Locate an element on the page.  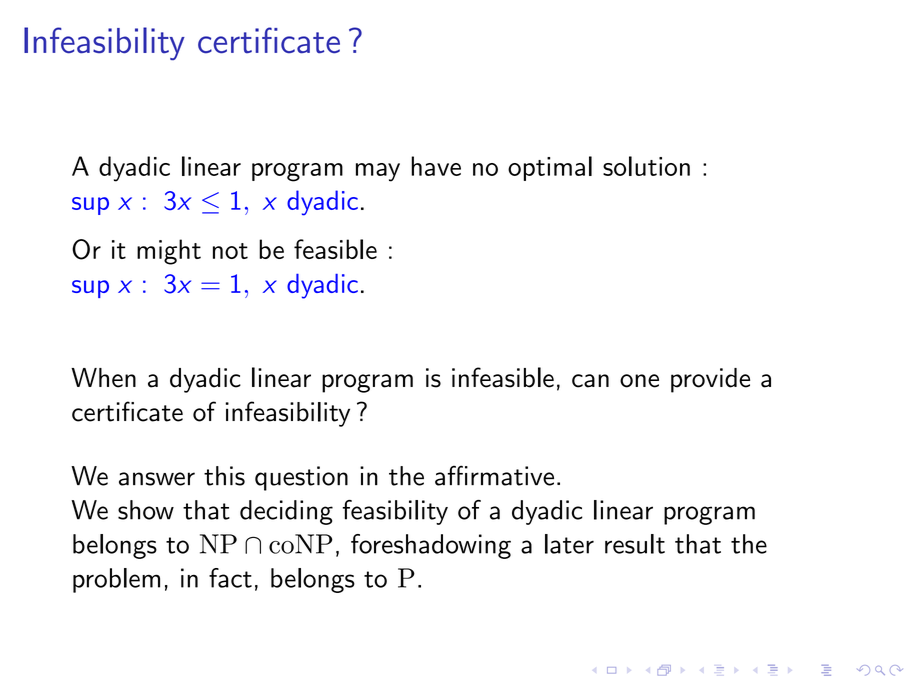
fact is located at coordinates (230, 578).
